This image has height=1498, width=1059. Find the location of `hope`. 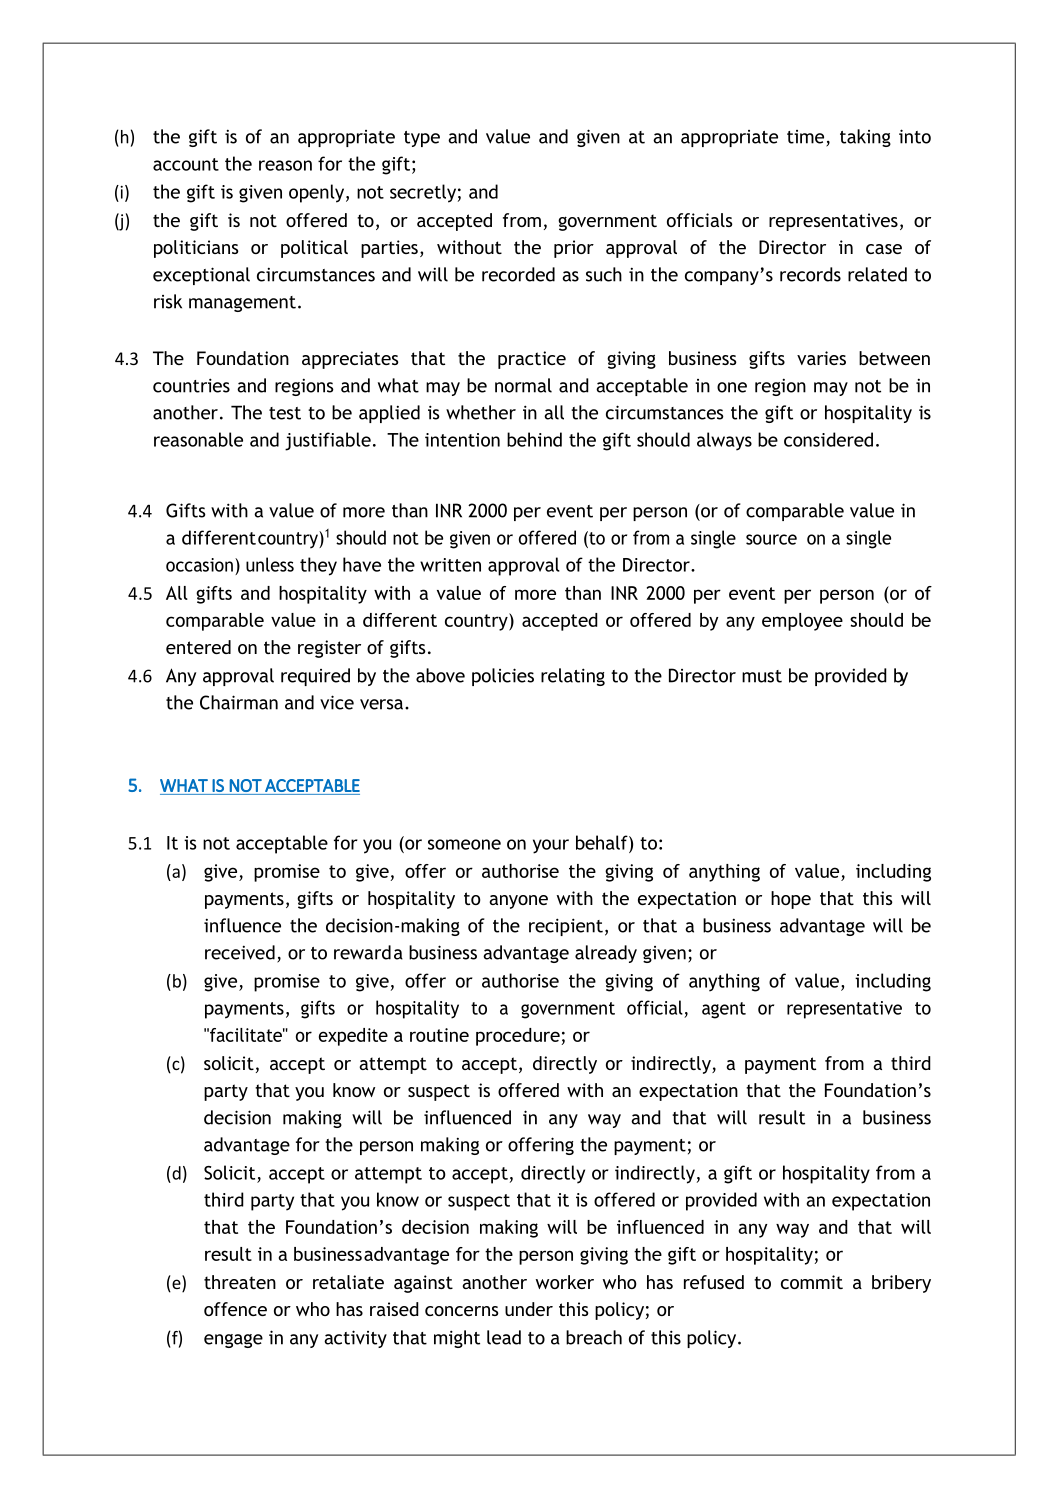

hope is located at coordinates (791, 900).
